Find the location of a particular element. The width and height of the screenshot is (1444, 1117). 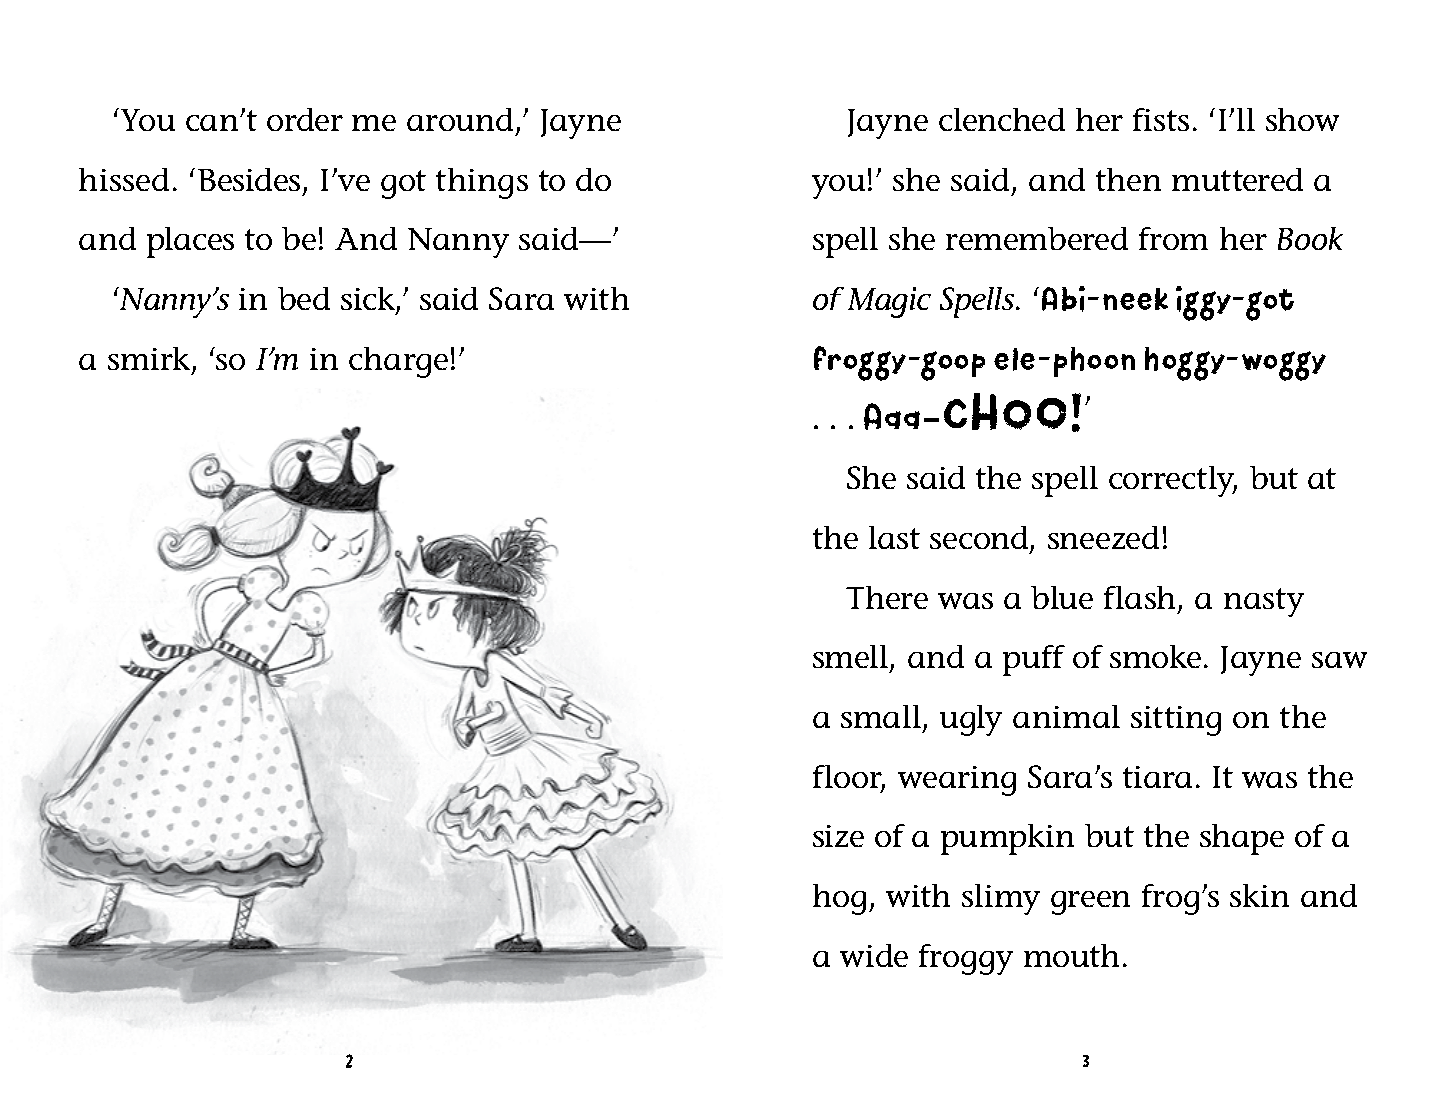

sitting is located at coordinates (1176, 721).
